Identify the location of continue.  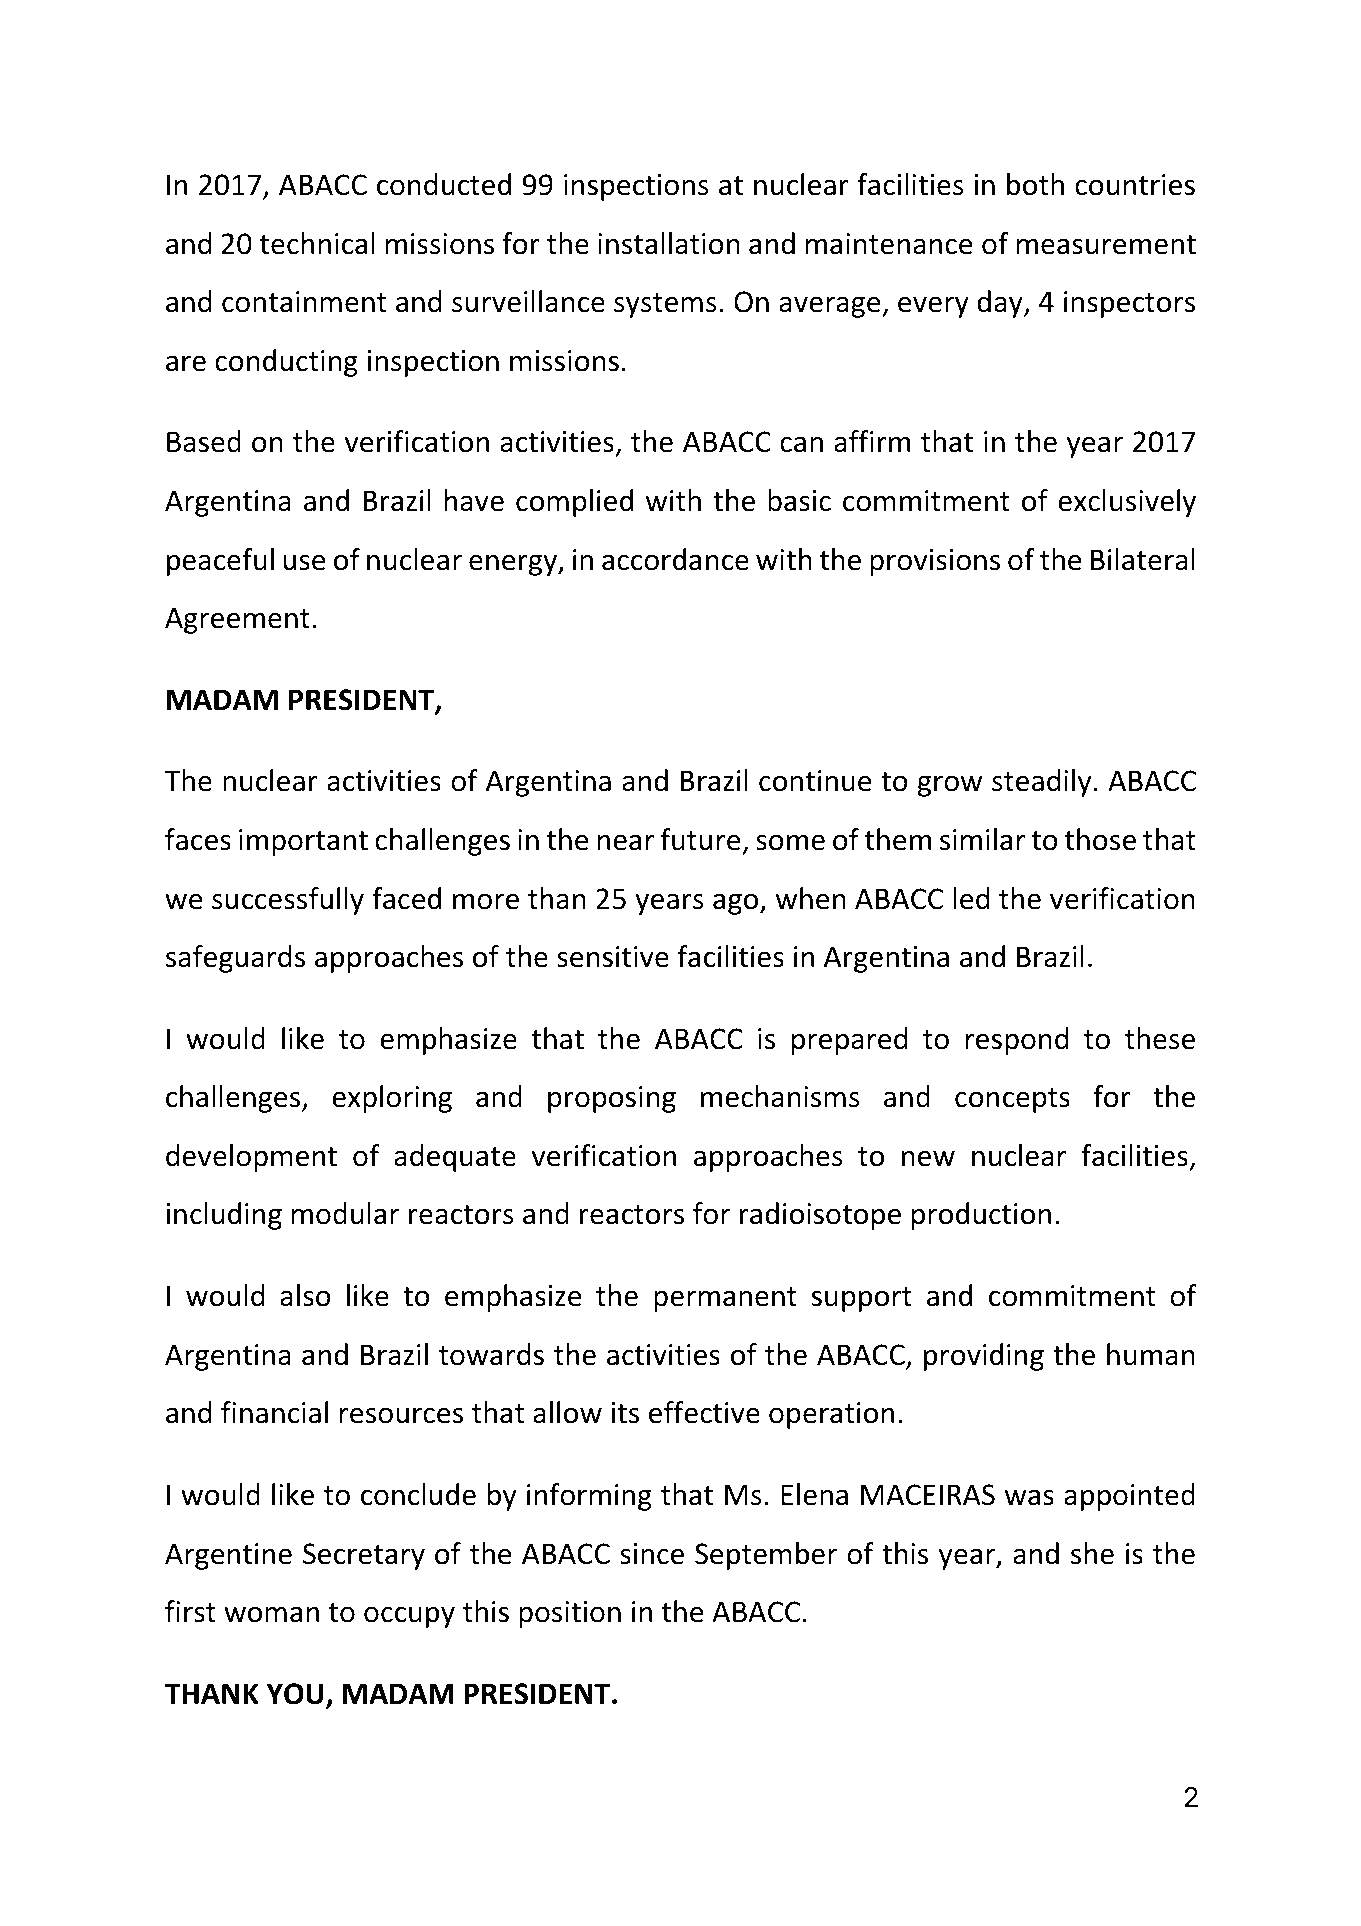
(815, 781).
